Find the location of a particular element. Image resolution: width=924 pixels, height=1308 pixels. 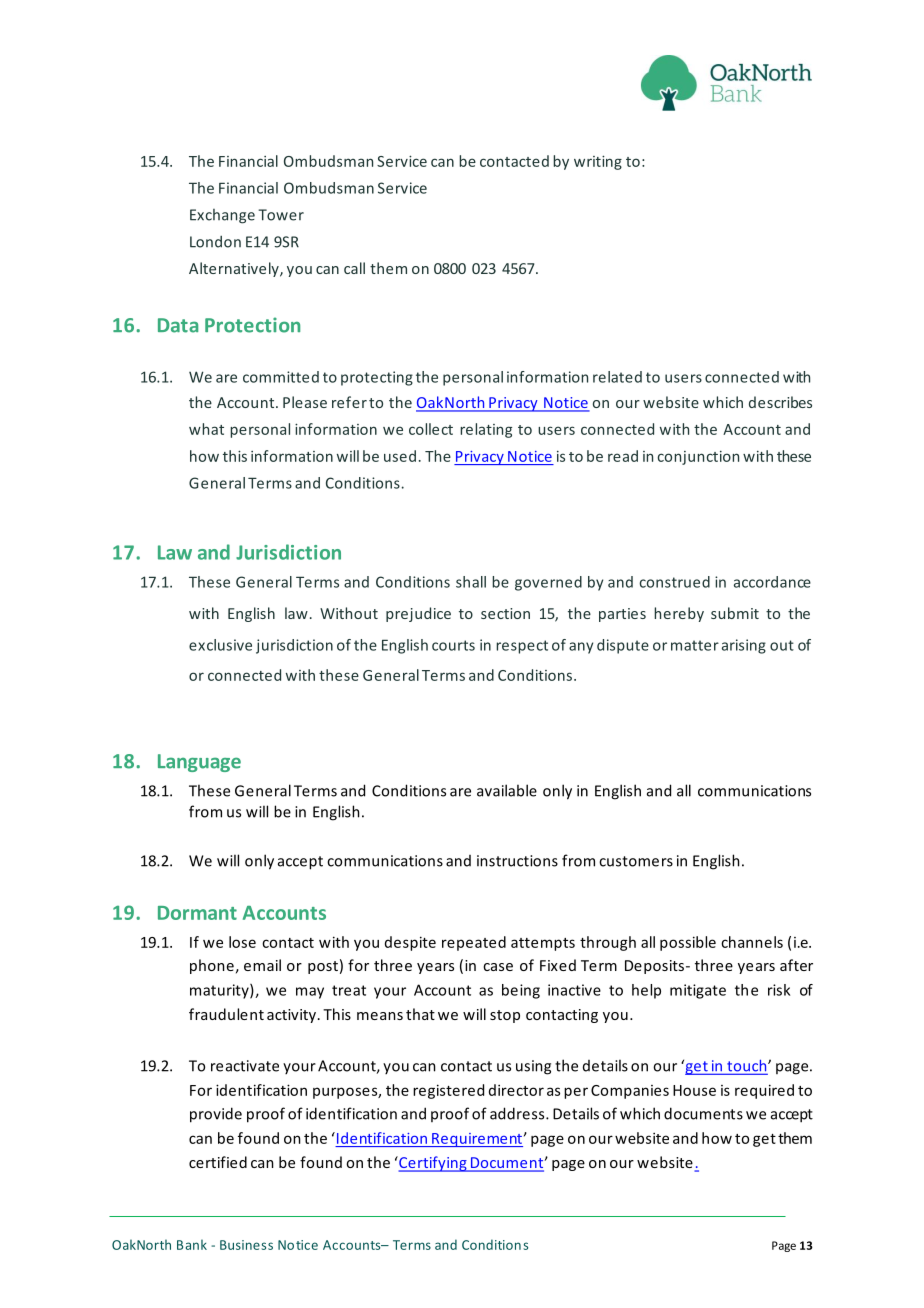

respect is located at coordinates (522, 647).
